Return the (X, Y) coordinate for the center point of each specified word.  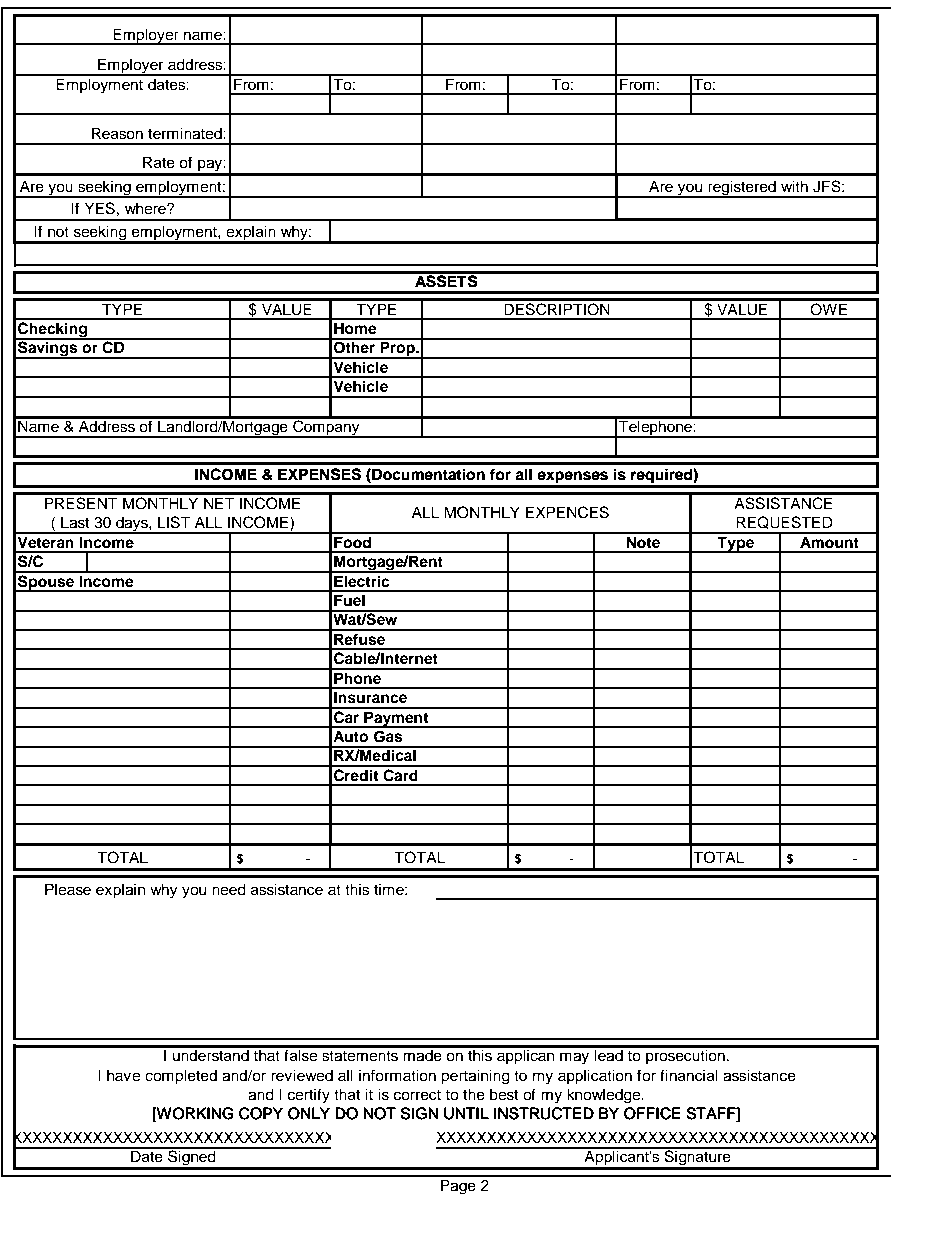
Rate (159, 162)
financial (689, 1075)
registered (742, 189)
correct (417, 1095)
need (229, 889)
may (574, 1058)
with (794, 186)
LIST (174, 522)
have (123, 1075)
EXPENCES (567, 512)
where (146, 208)
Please (68, 889)
